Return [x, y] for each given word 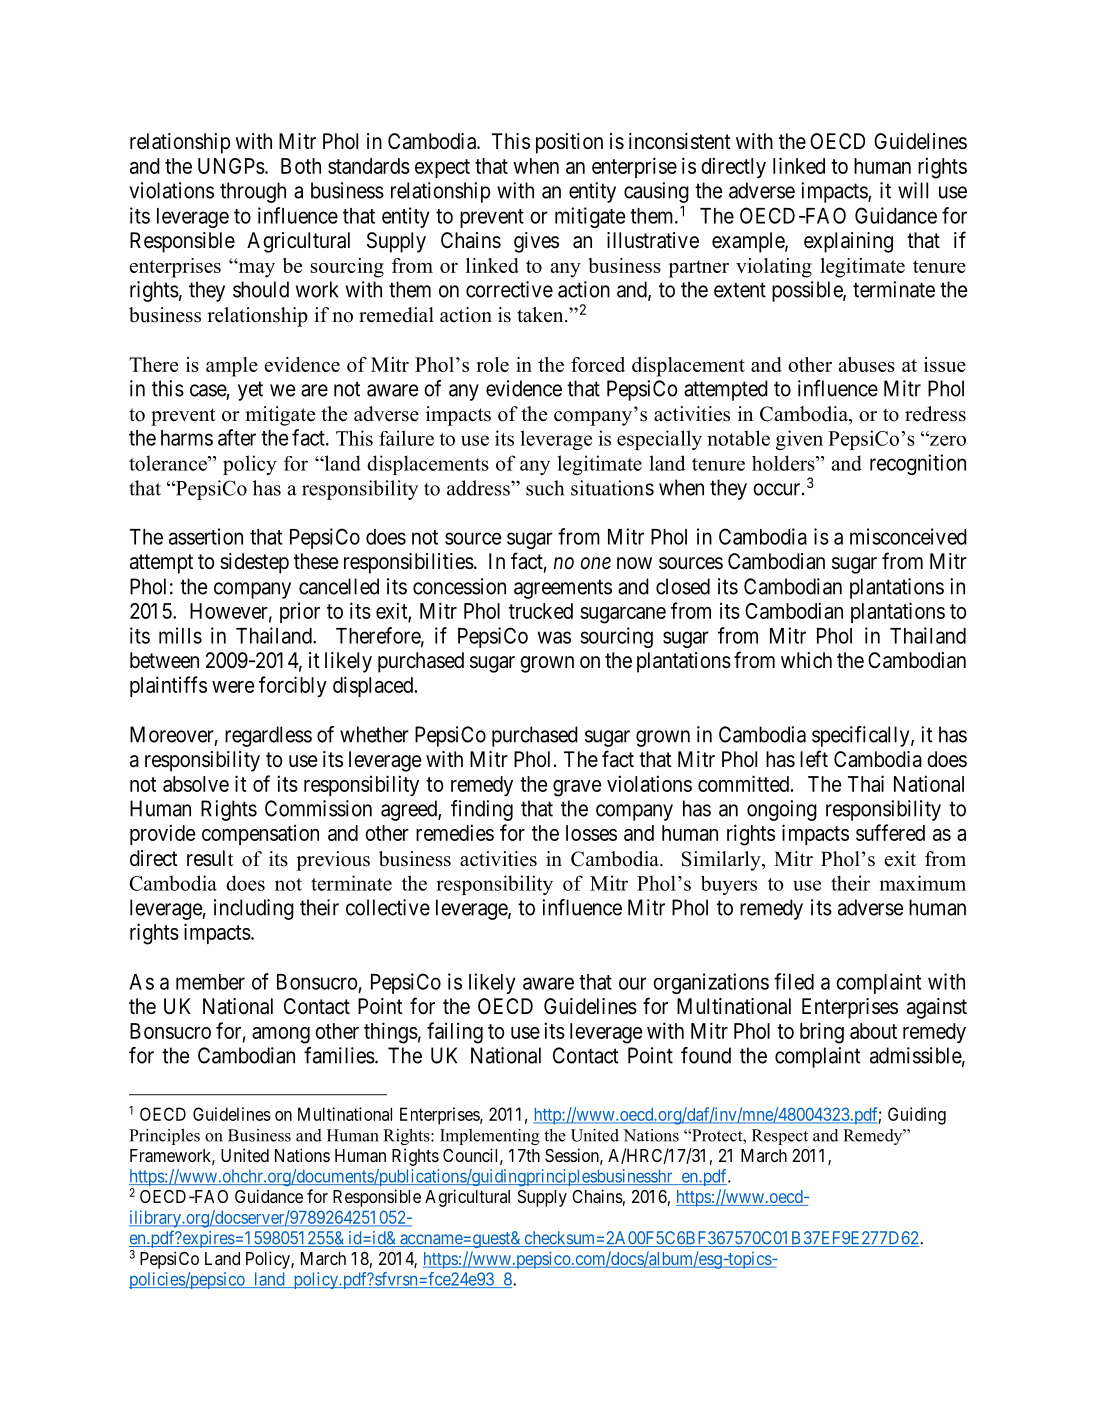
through [253, 192]
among [281, 1035]
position [569, 143]
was [554, 637]
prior [300, 612]
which [806, 660]
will [913, 190]
